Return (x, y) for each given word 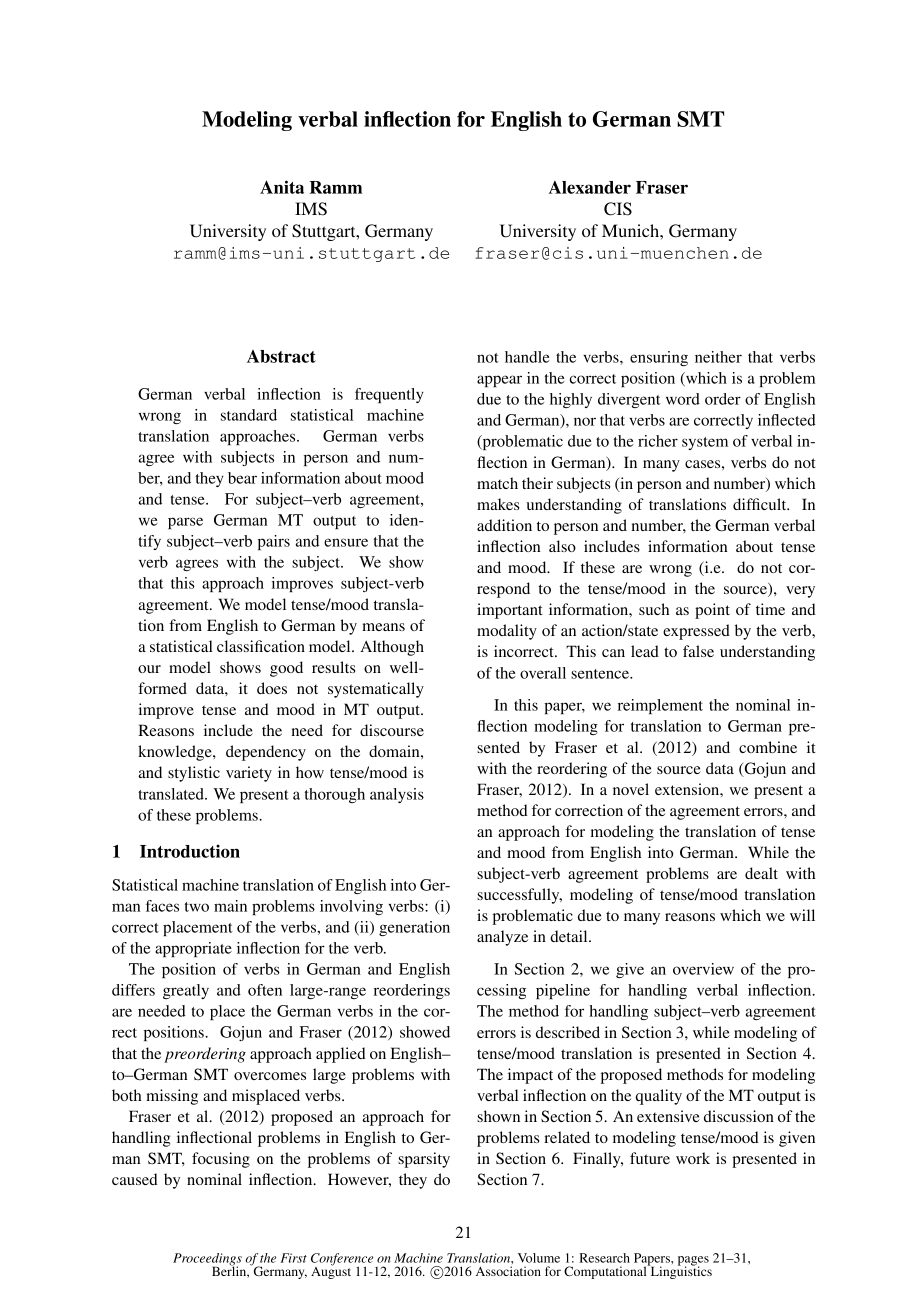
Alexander (590, 187)
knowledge (176, 753)
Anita (282, 187)
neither (718, 357)
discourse (392, 730)
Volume (539, 1258)
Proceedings (207, 1260)
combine (768, 747)
